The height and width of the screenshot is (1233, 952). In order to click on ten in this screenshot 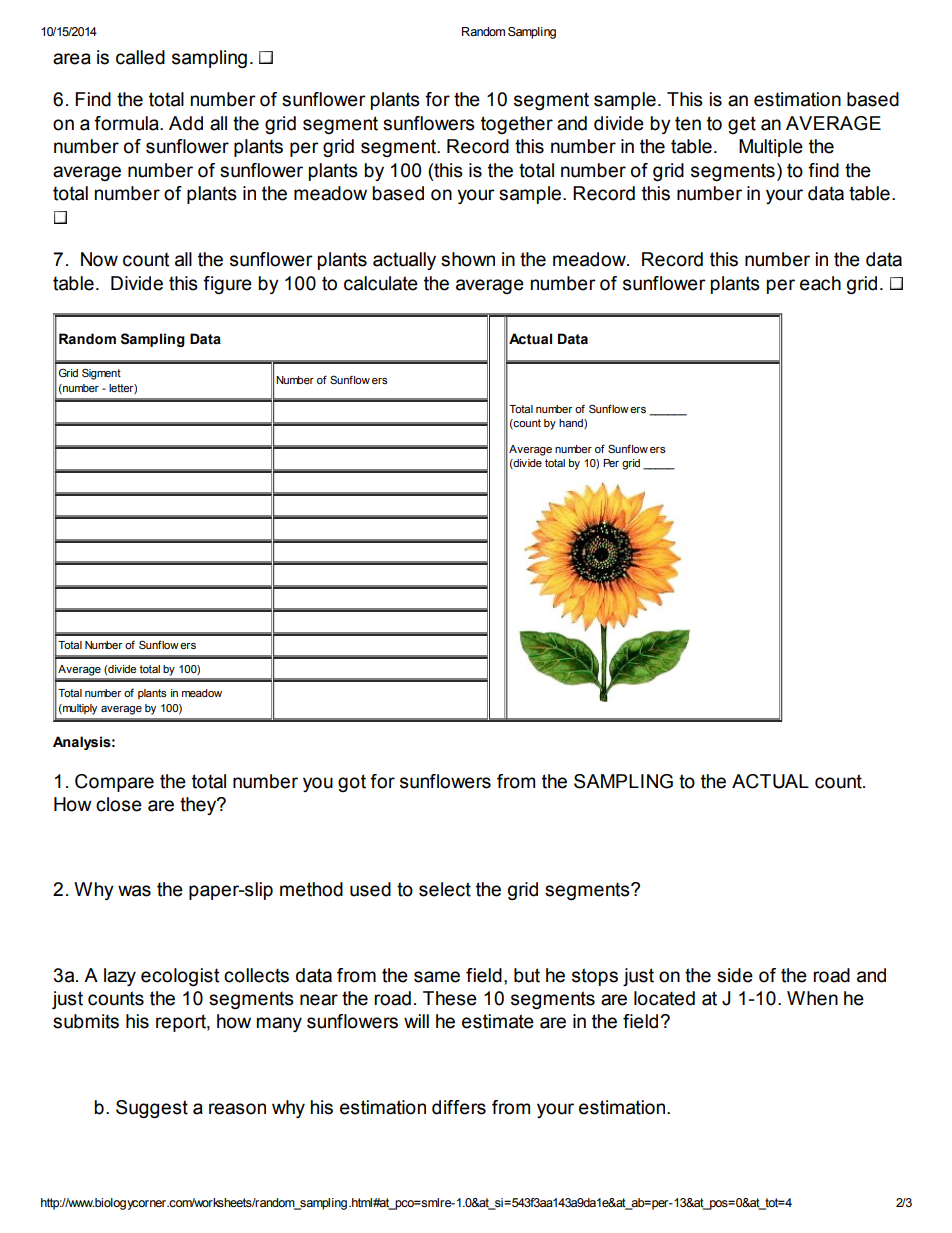, I will do `click(688, 123)`.
